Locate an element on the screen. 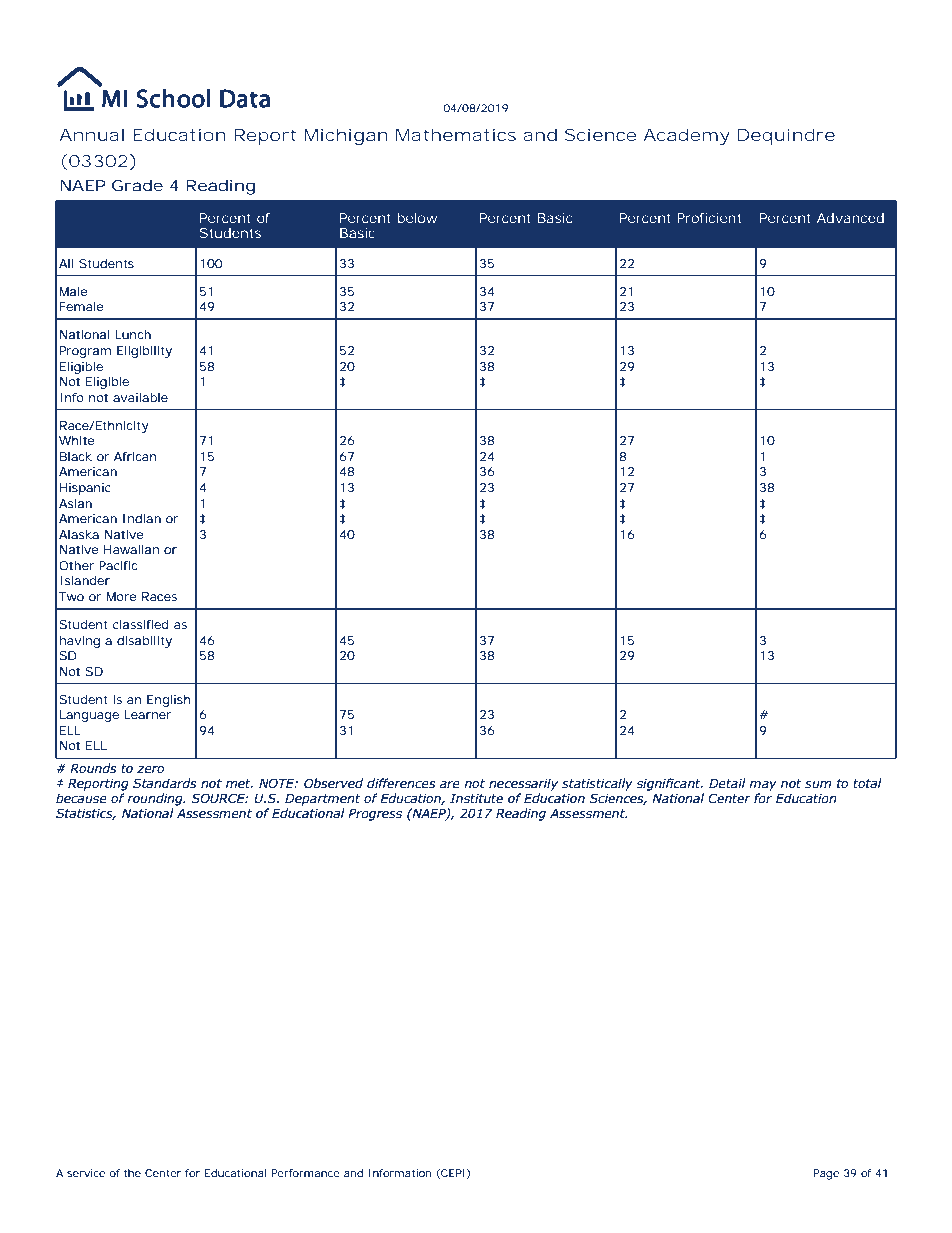 The height and width of the screenshot is (1233, 952). are is located at coordinates (449, 784).
